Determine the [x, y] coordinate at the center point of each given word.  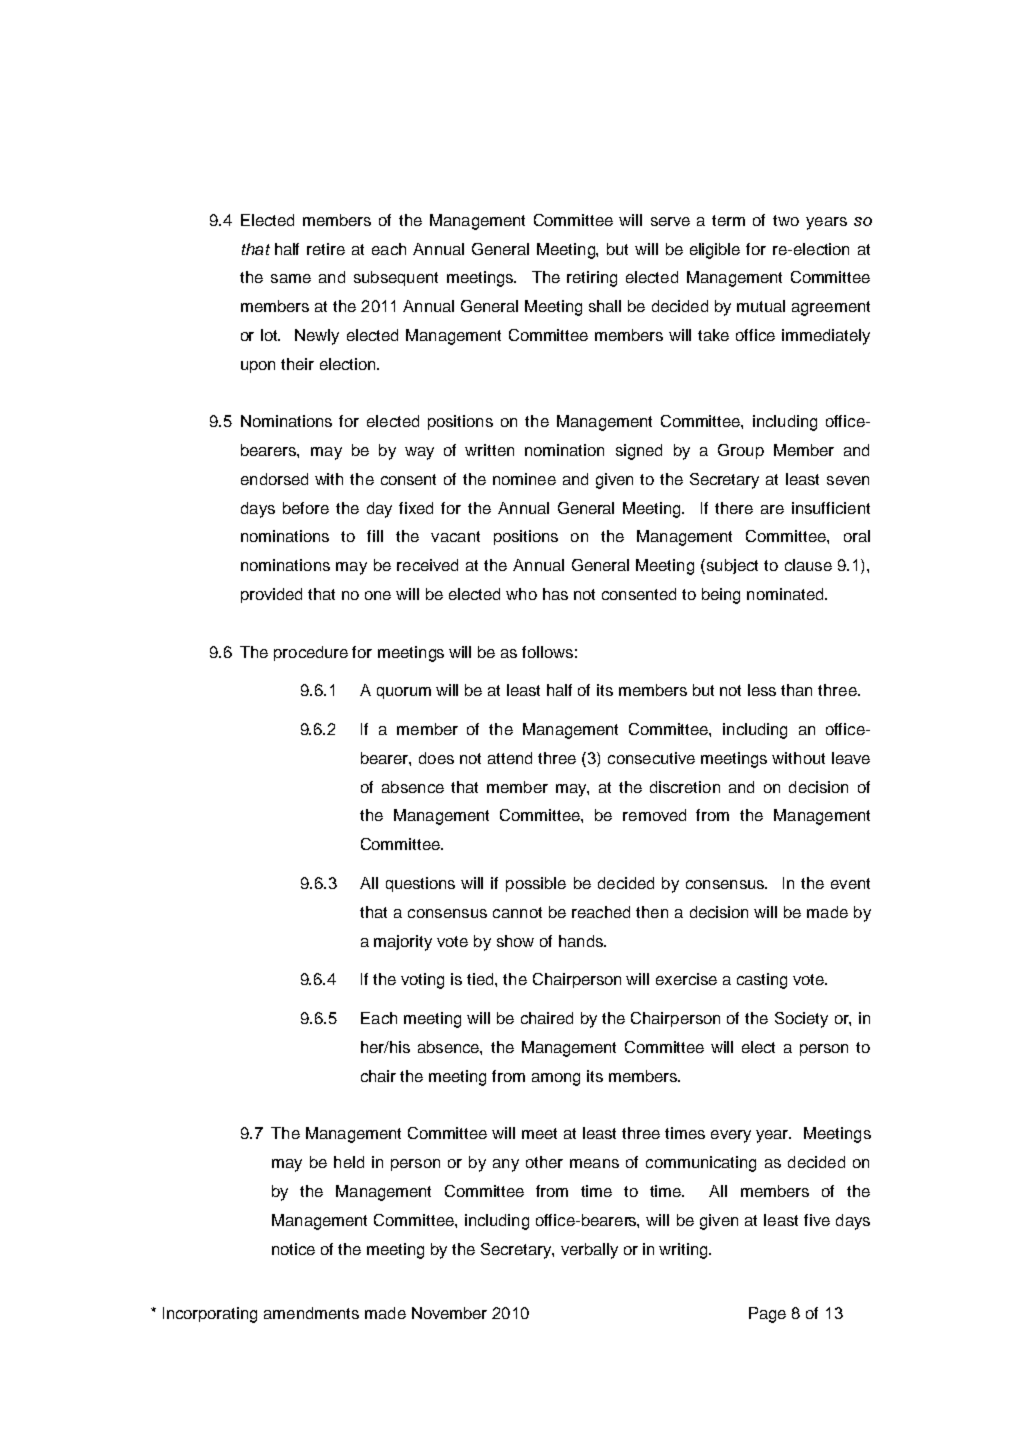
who [521, 594]
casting [762, 981]
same [291, 278]
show [515, 941]
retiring [592, 279]
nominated [786, 594]
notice [293, 1249]
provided [271, 595]
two [786, 220]
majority [403, 943]
